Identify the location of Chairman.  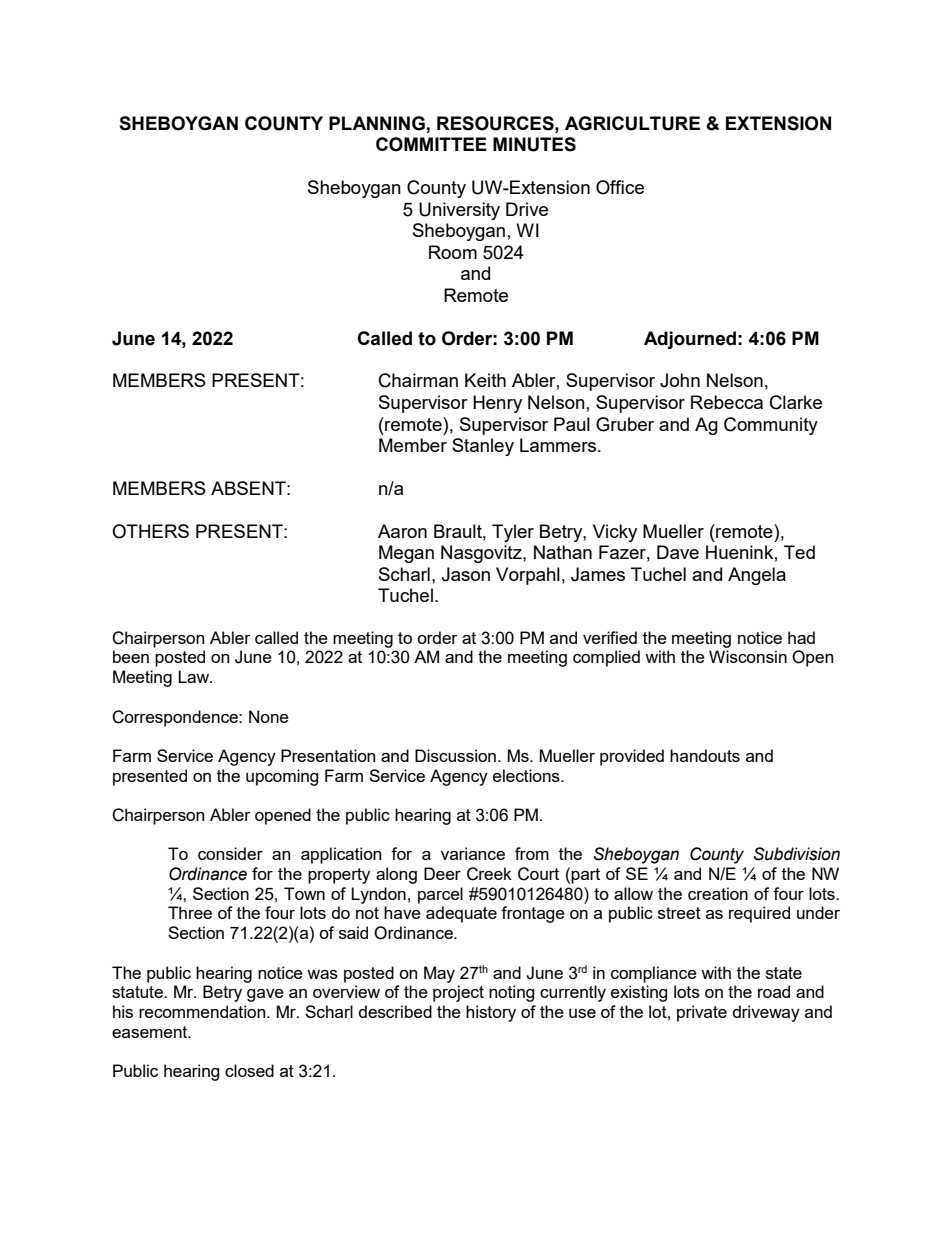
(418, 380).
